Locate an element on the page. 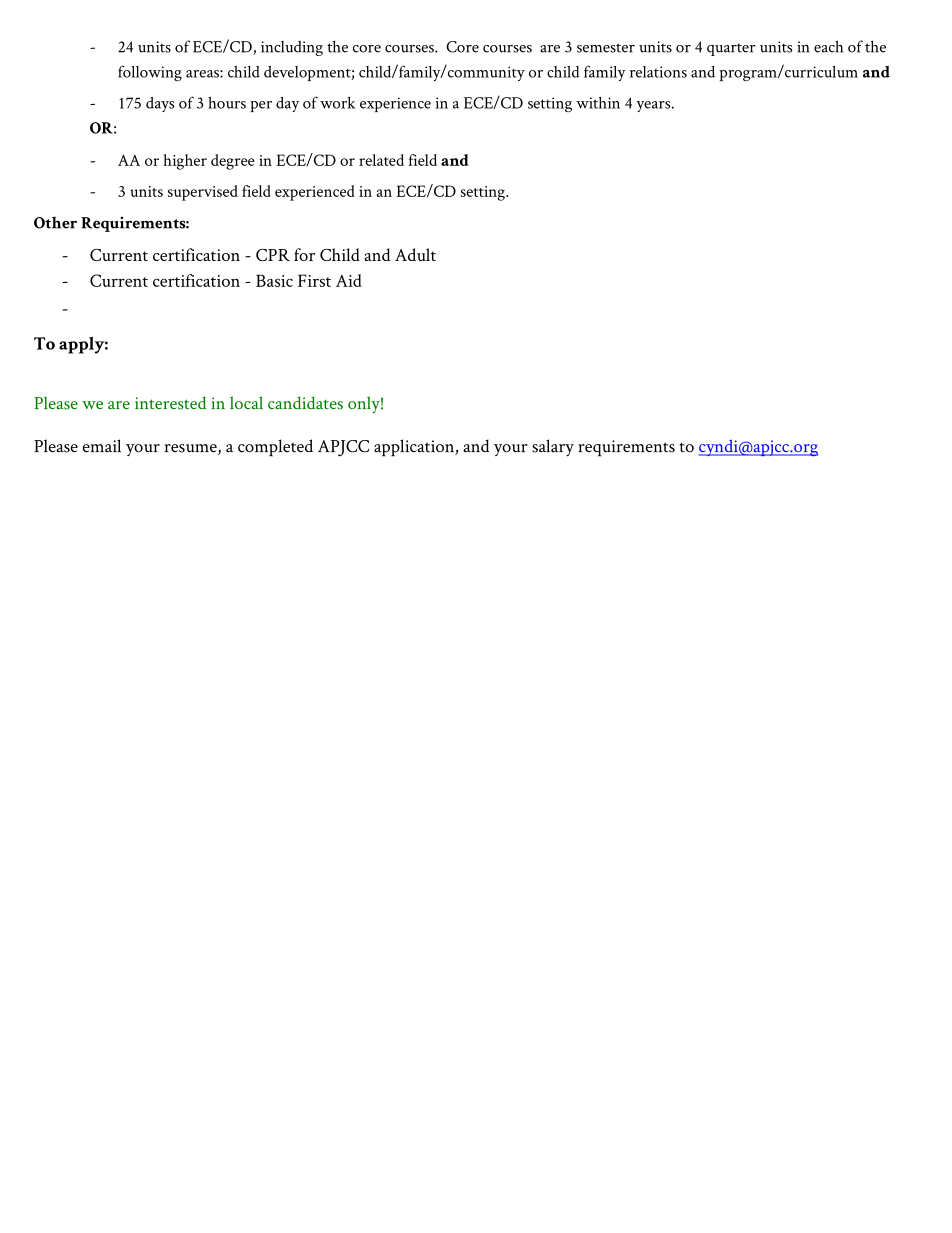 The height and width of the document is (1233, 952). quarter is located at coordinates (731, 49).
